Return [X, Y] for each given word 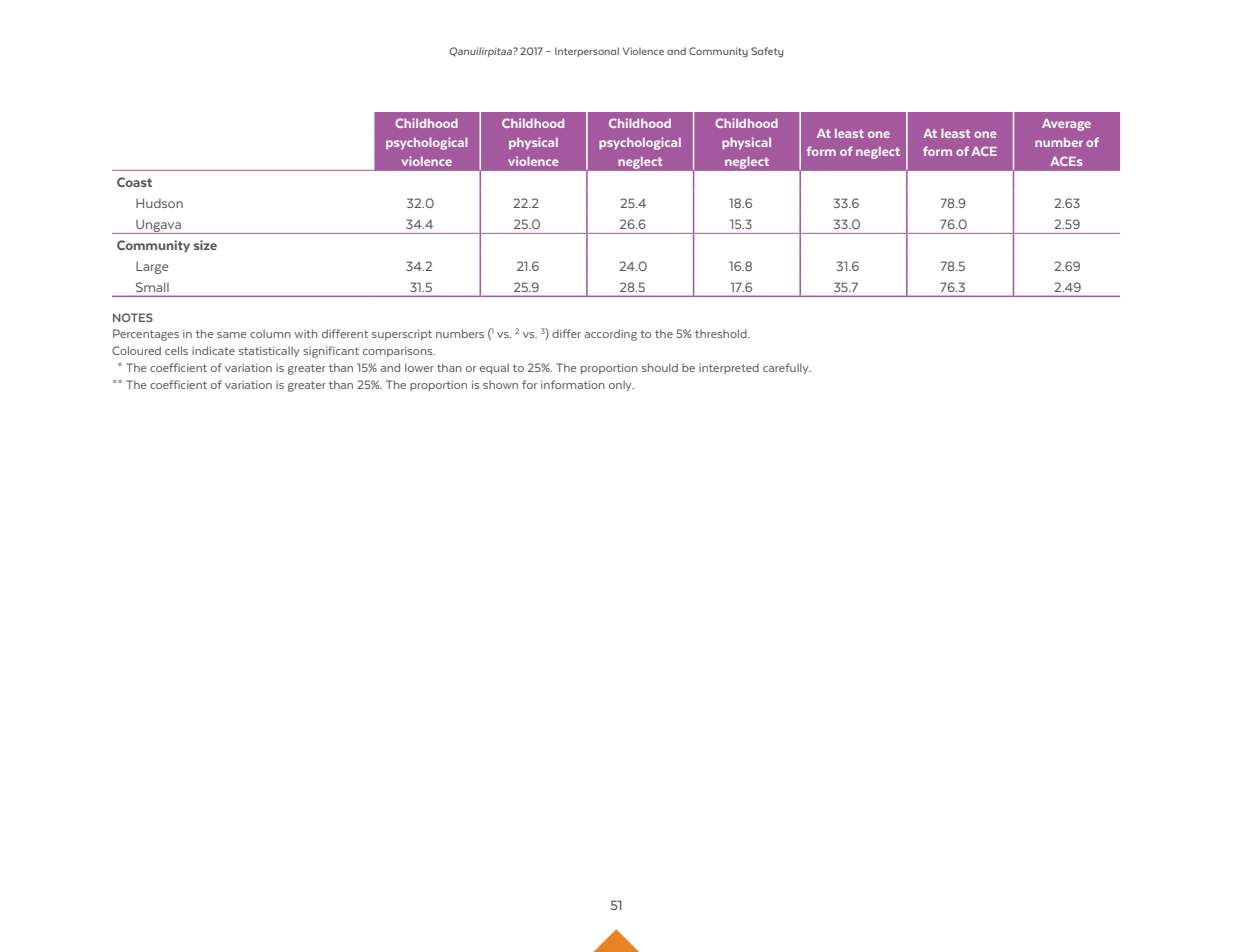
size [205, 245]
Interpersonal [587, 52]
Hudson [159, 203]
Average [1066, 125]
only [621, 385]
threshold [722, 333]
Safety [767, 52]
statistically [269, 351]
